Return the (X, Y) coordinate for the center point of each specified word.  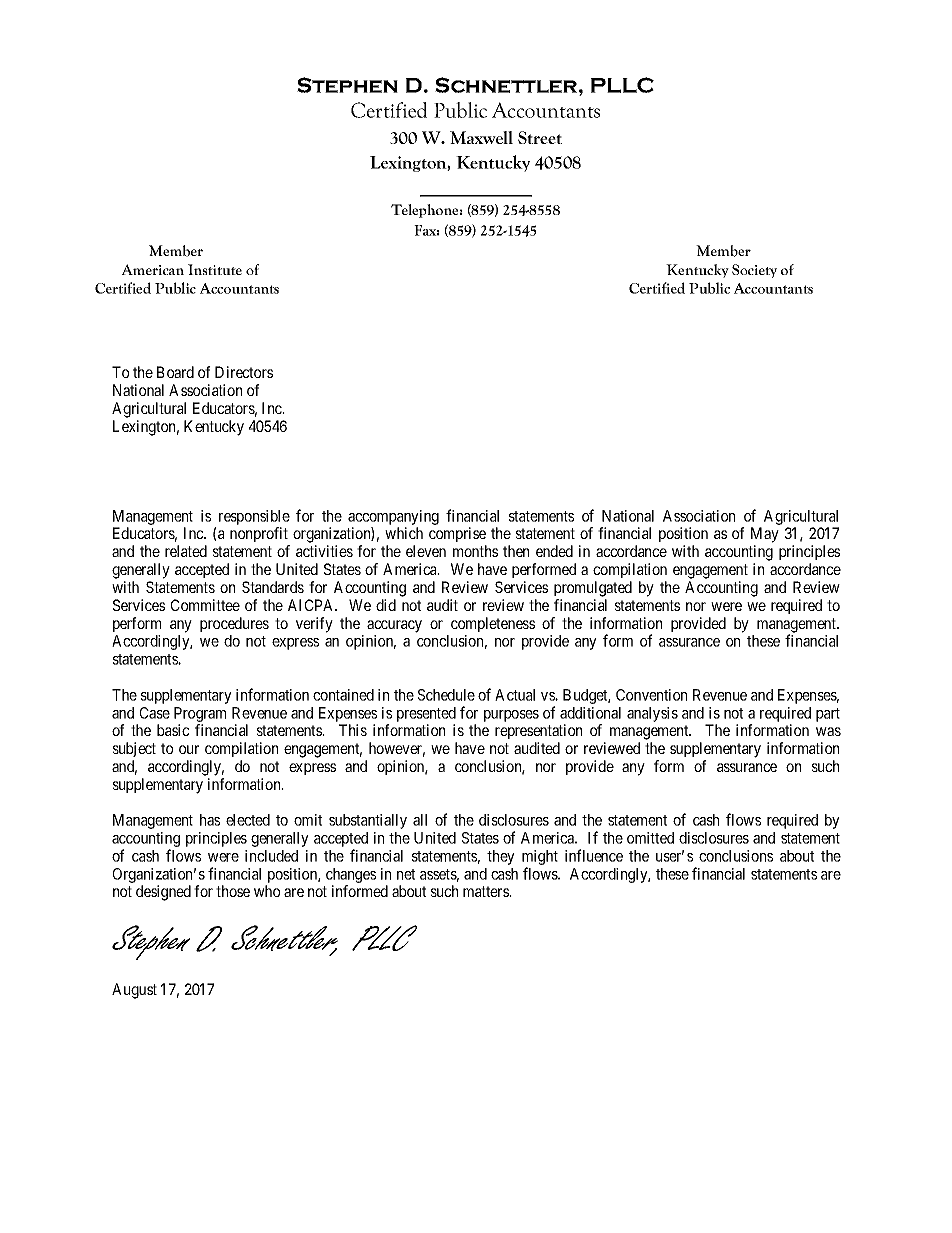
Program (200, 714)
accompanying (393, 517)
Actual (515, 695)
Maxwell (481, 137)
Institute (215, 269)
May (765, 535)
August (134, 991)
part (828, 715)
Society (754, 271)
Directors (244, 372)
